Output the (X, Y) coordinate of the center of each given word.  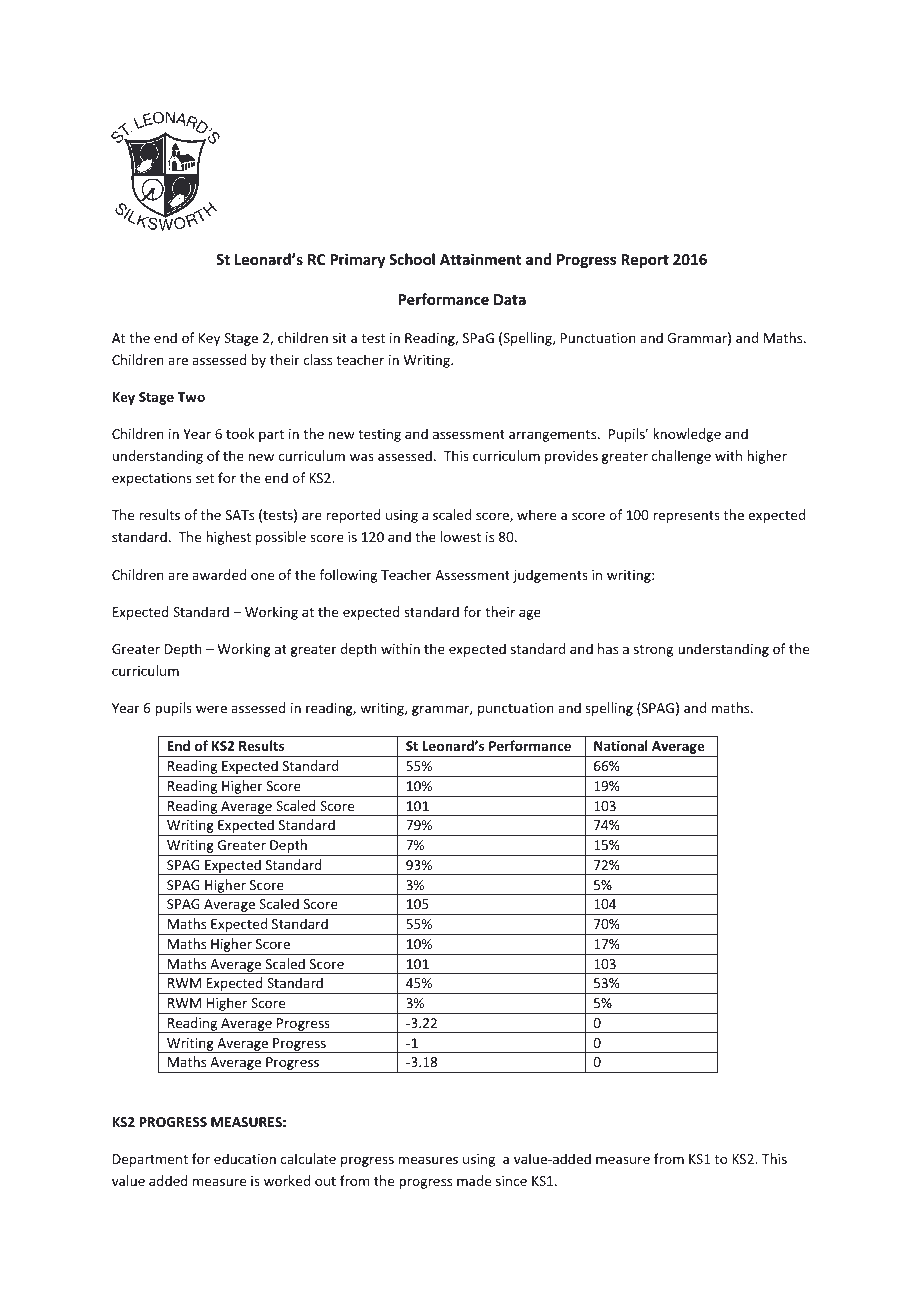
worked (287, 1180)
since (511, 1181)
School (412, 259)
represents (686, 517)
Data (510, 299)
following (348, 576)
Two (191, 397)
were (211, 709)
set (205, 478)
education (245, 1158)
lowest (461, 536)
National (621, 745)
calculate (308, 1158)
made (474, 1180)
